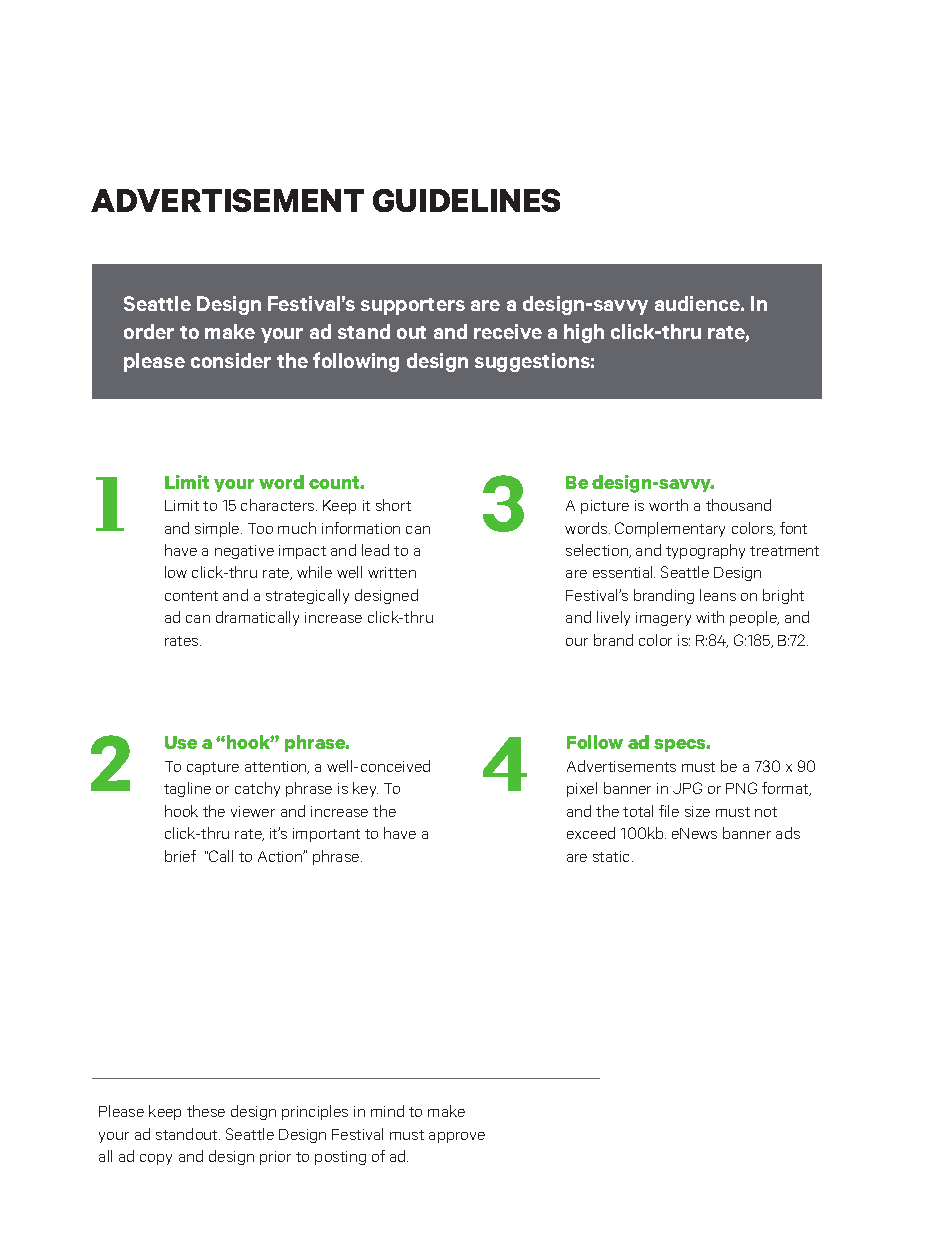 This image has height=1233, width=952. Describe the element at coordinates (457, 1137) in the image. I see `approve` at that location.
